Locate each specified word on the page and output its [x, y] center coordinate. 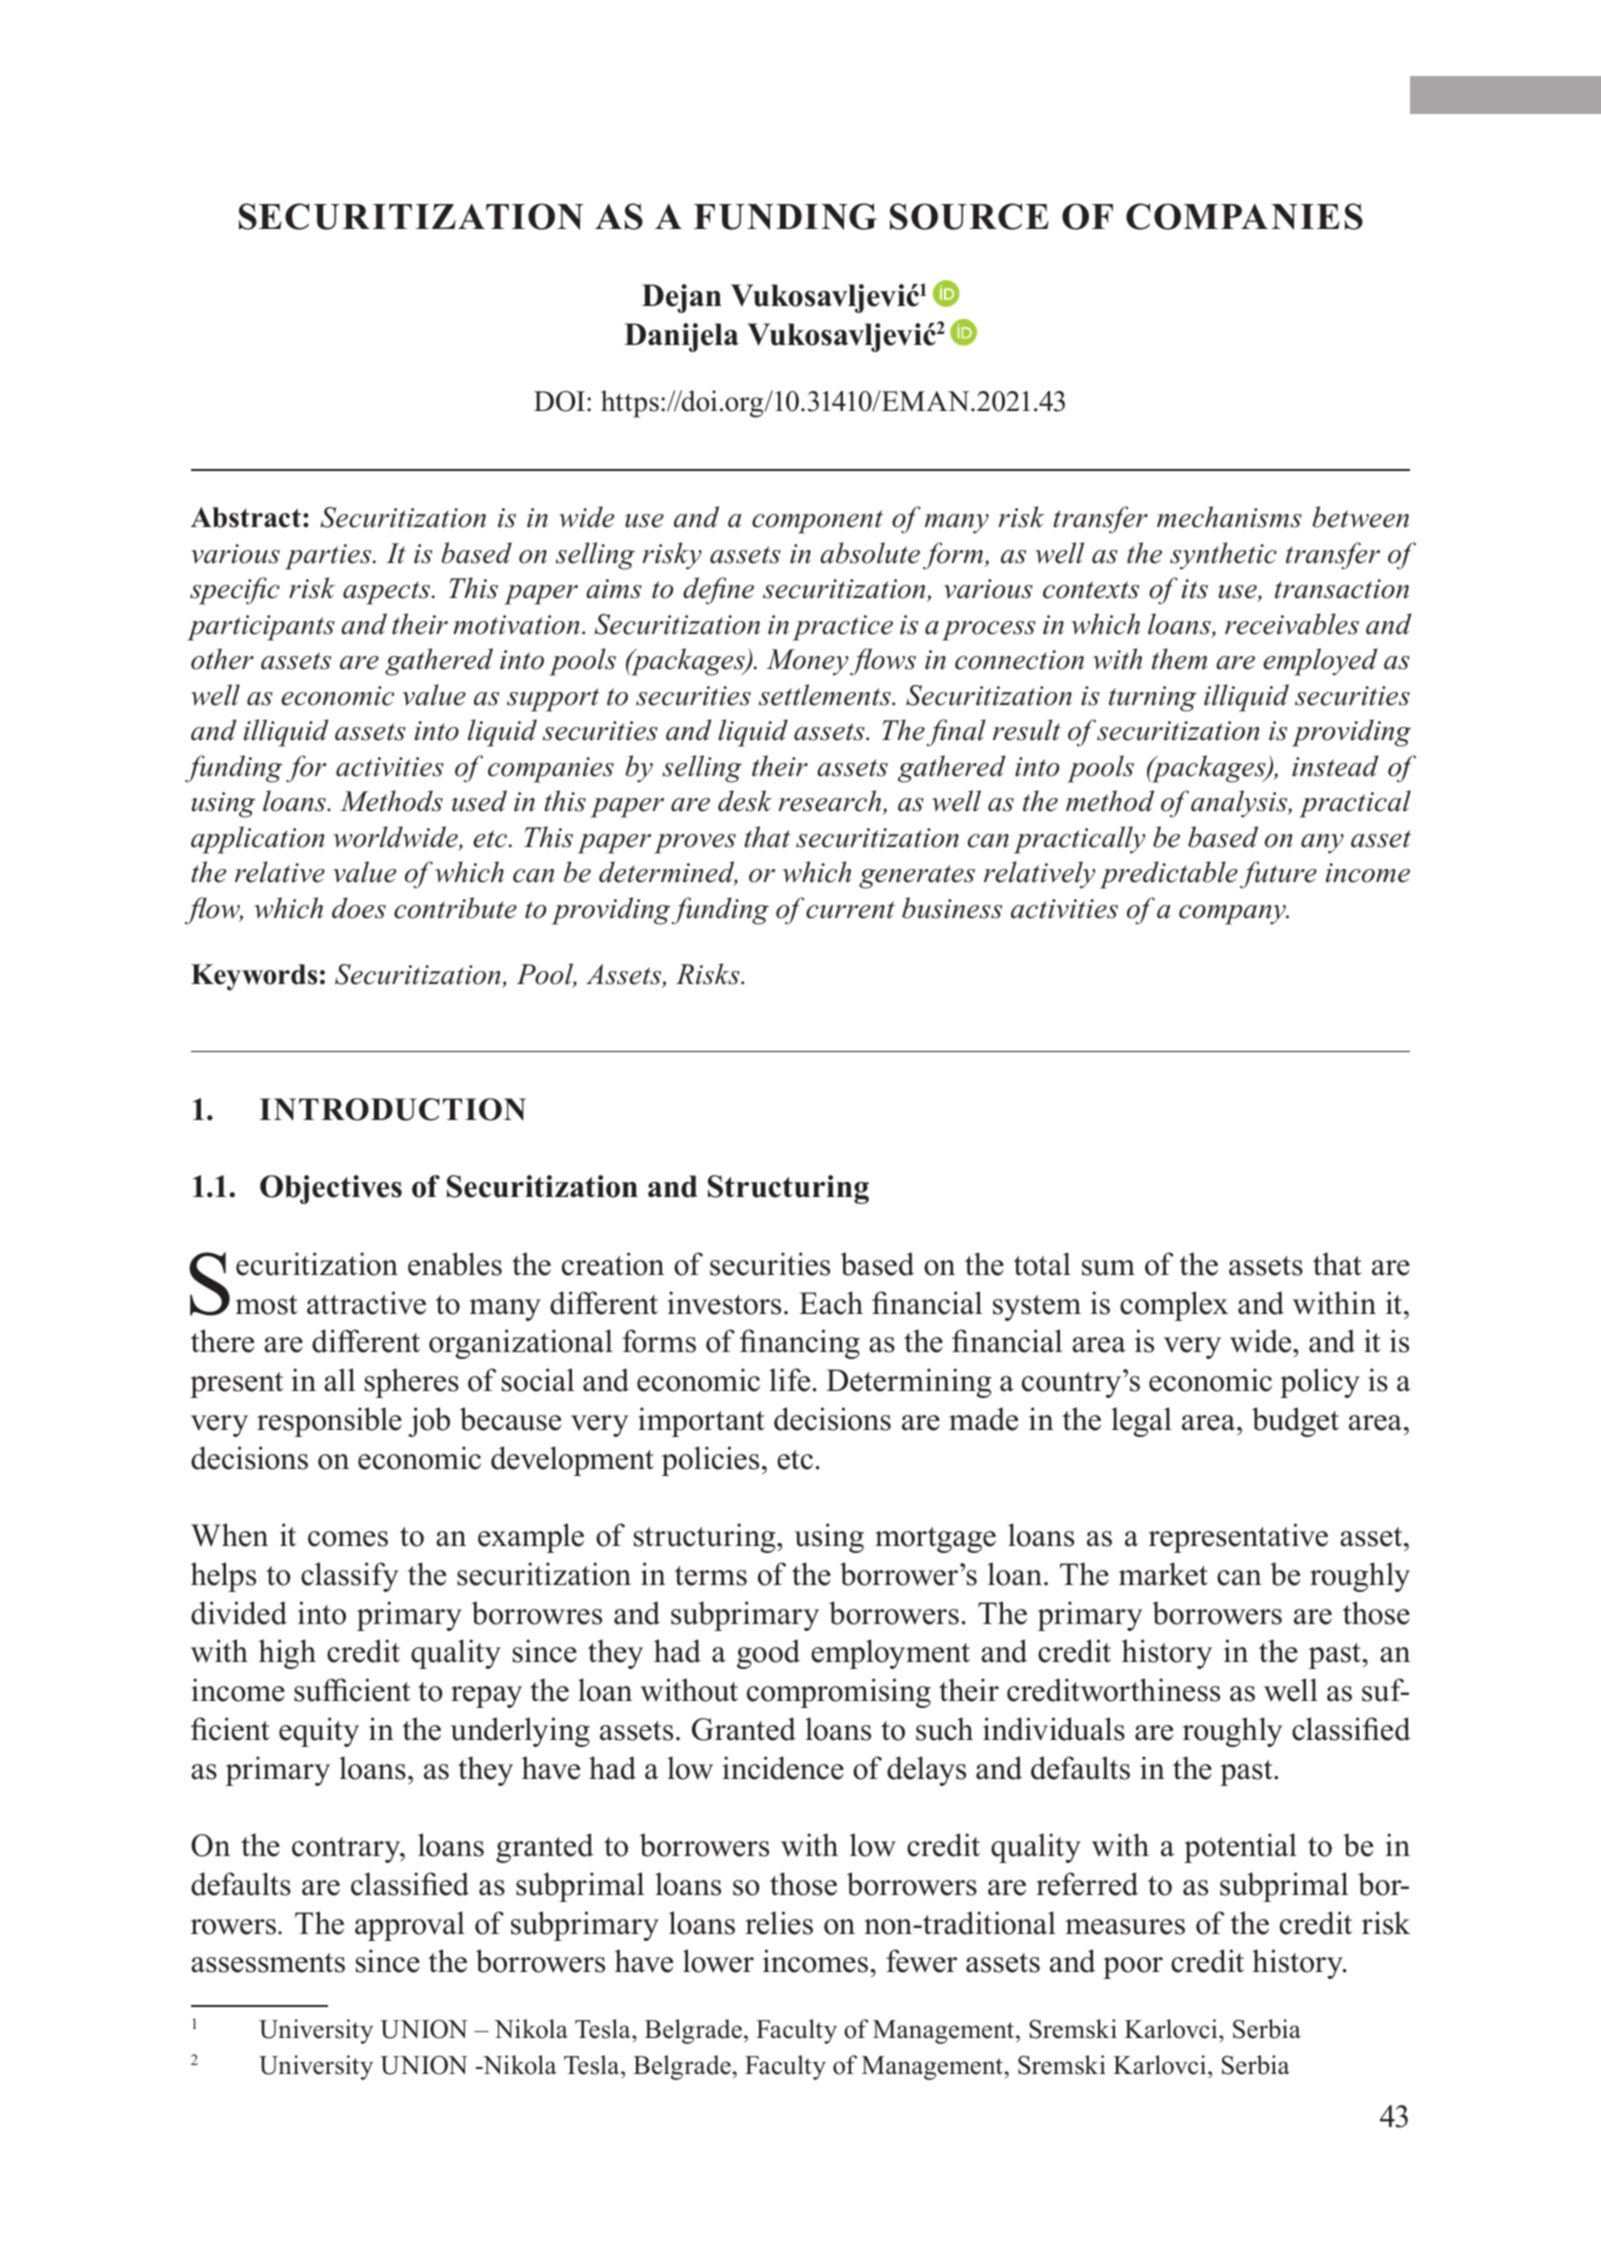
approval [410, 1926]
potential [1240, 1848]
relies [779, 1923]
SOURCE [969, 216]
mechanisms [1229, 517]
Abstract [246, 517]
